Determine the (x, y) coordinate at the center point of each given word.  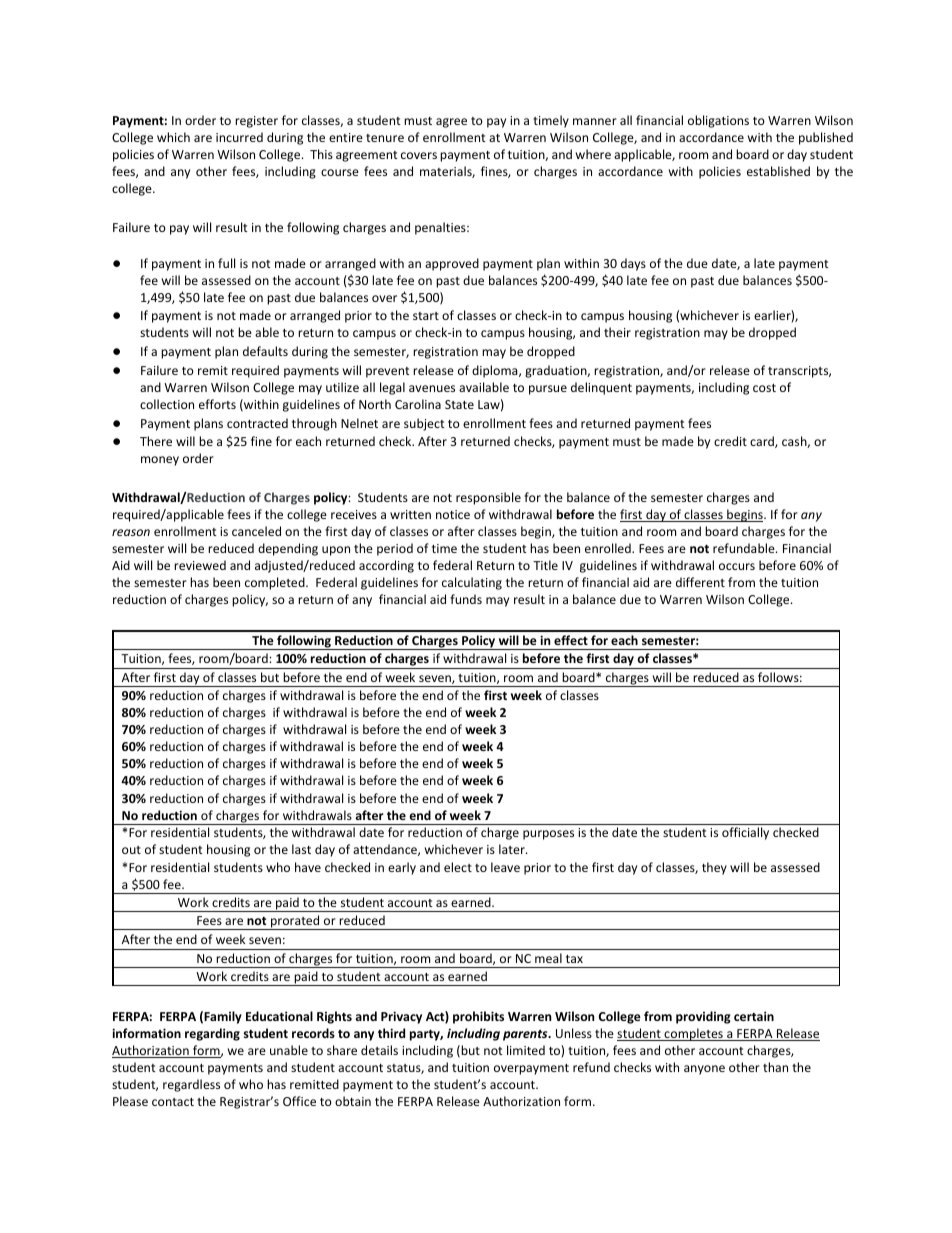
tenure (385, 138)
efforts (217, 404)
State (459, 404)
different (700, 582)
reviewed (200, 565)
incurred (239, 137)
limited (526, 1050)
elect (458, 867)
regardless (191, 1085)
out (131, 850)
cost (764, 388)
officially (745, 833)
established (778, 171)
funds (466, 599)
